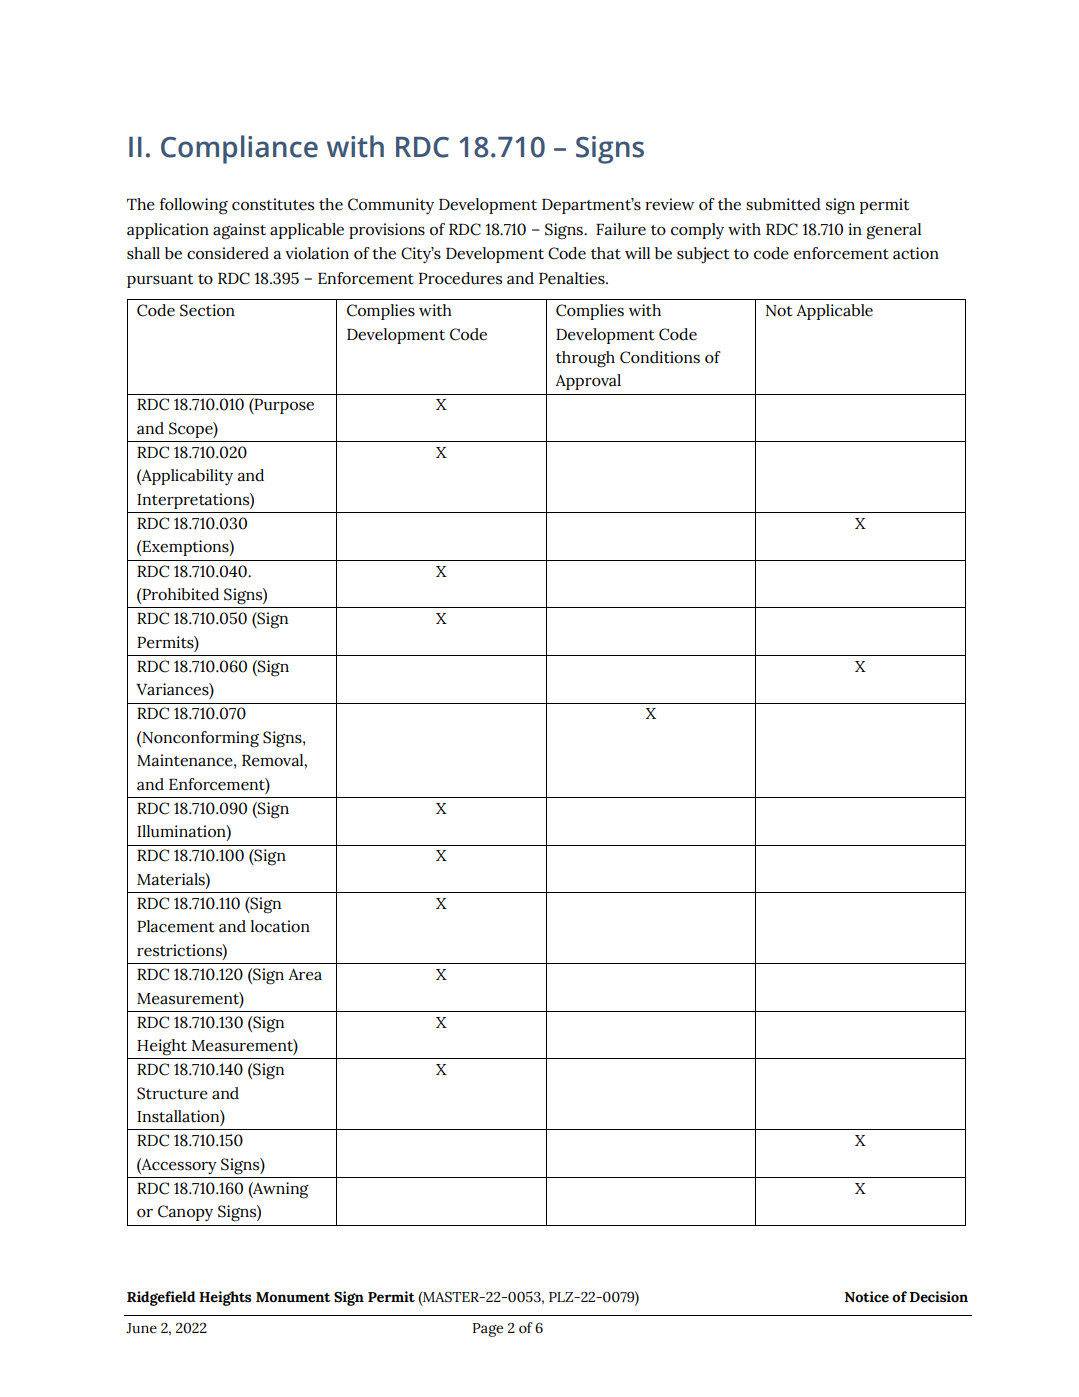 The height and width of the image is (1397, 1079). What do you see at coordinates (273, 204) in the image?
I see `constitutes` at bounding box center [273, 204].
